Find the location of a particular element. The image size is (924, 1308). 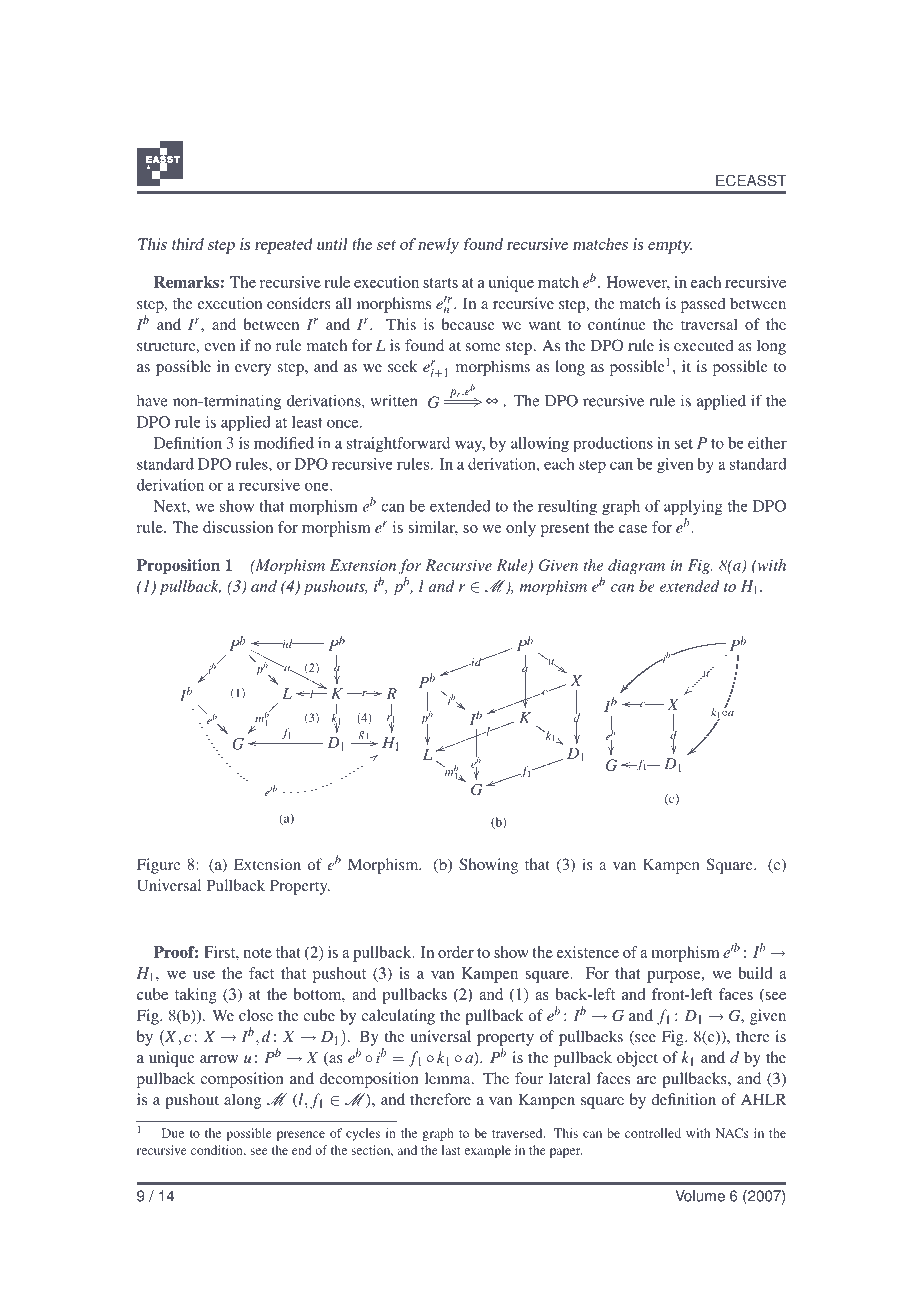

passed is located at coordinates (703, 305).
